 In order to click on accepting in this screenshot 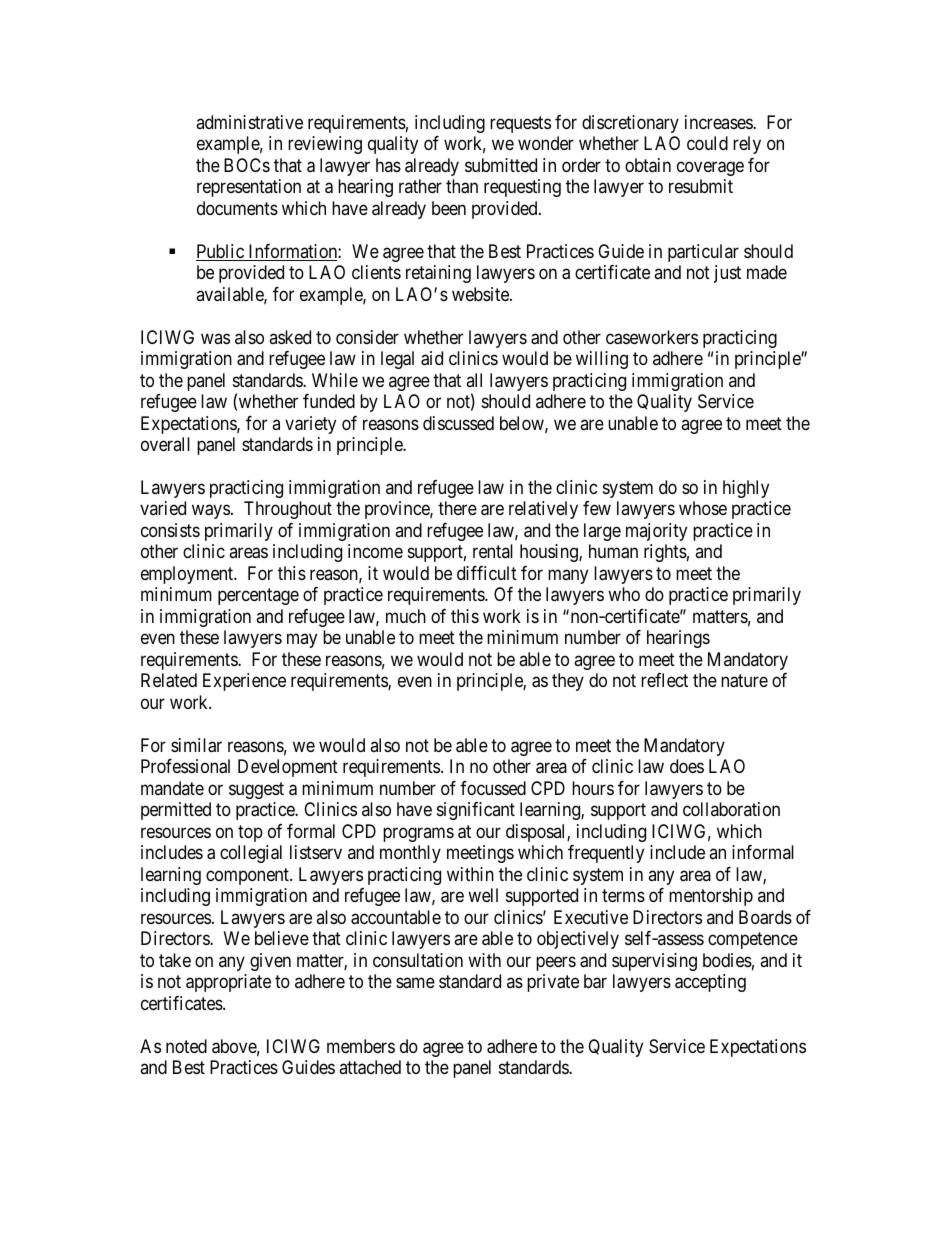, I will do `click(710, 983)`.
